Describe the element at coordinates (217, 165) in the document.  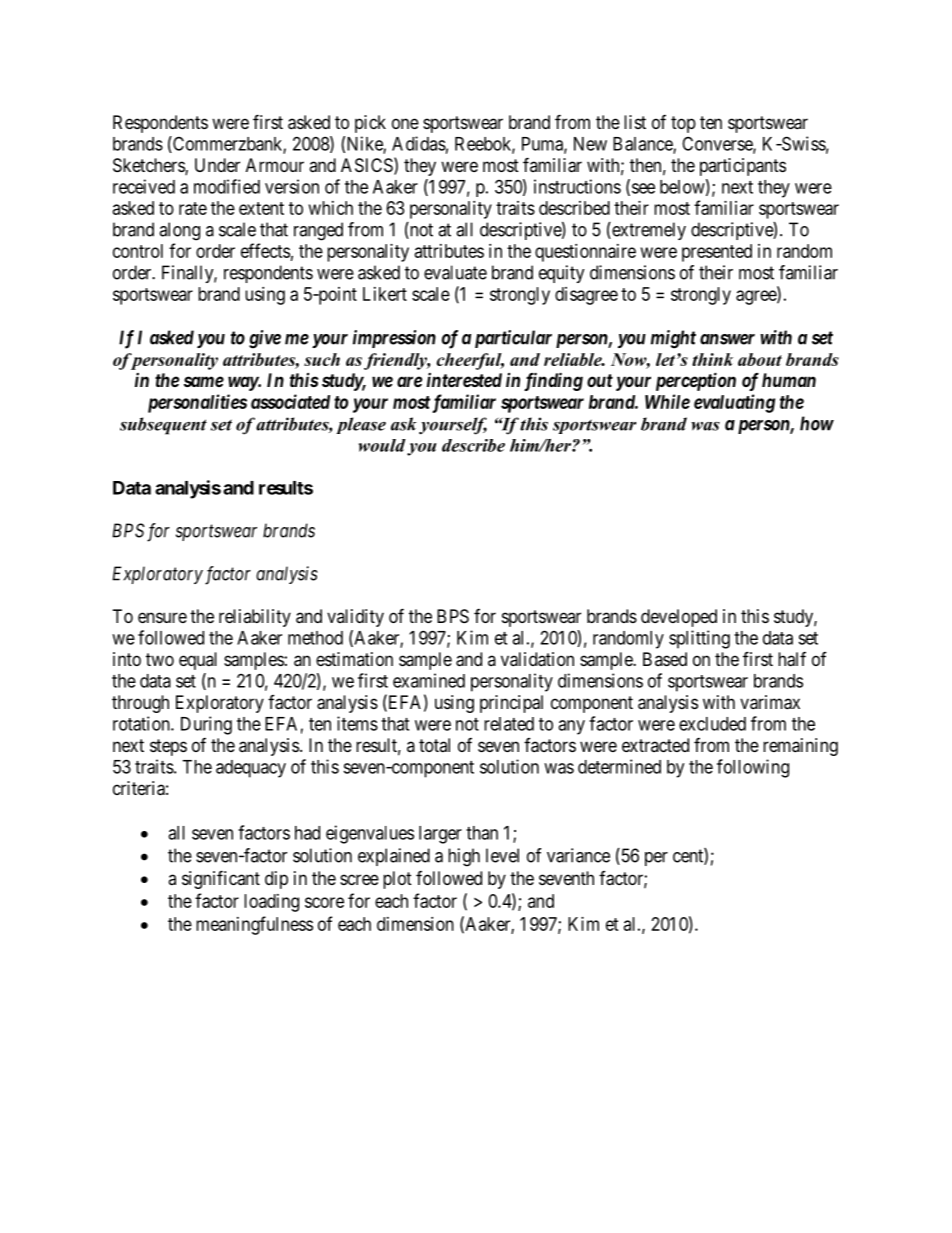
I see `Under` at that location.
